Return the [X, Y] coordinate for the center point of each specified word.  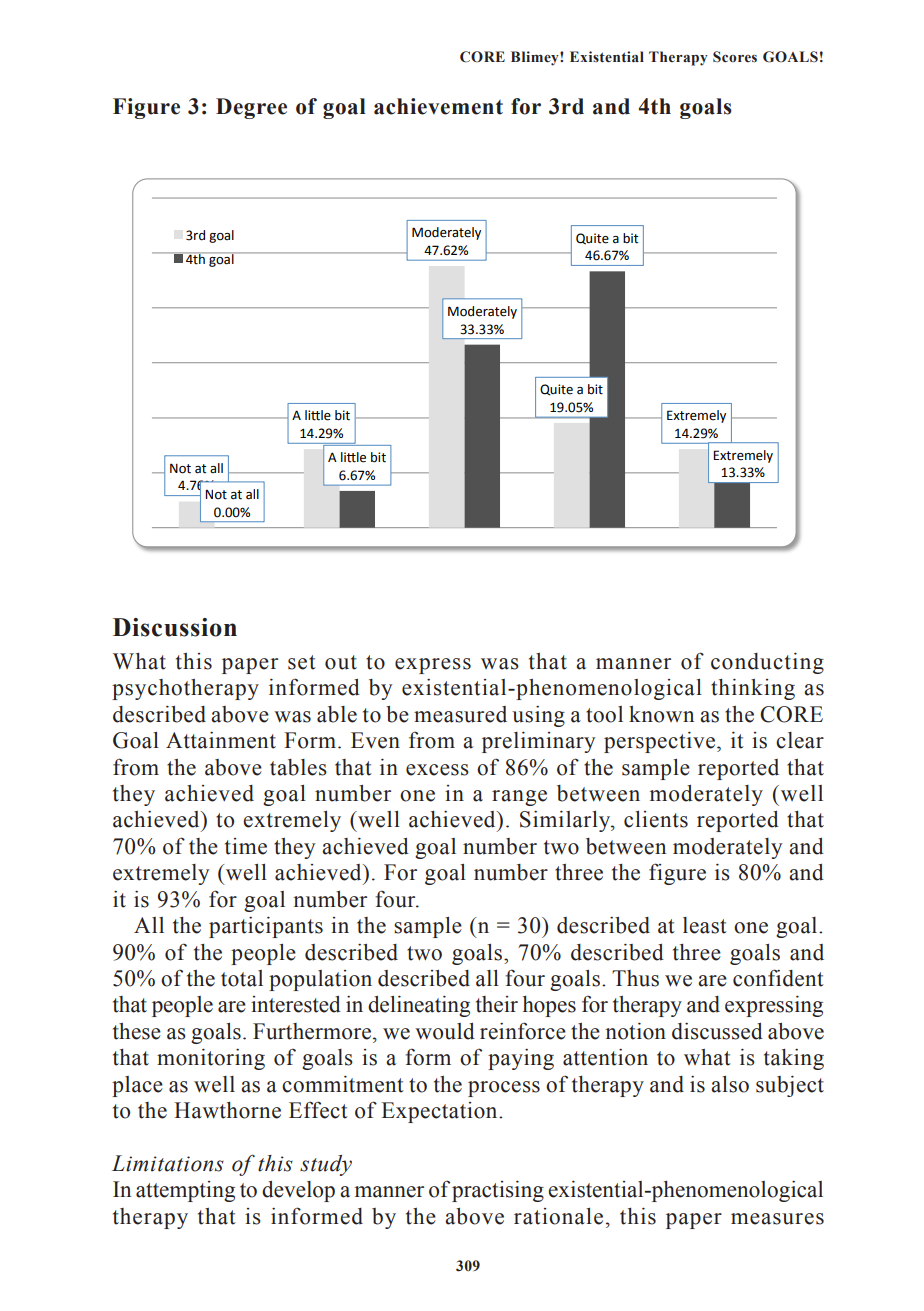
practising [498, 1191]
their [497, 1004]
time [246, 846]
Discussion [175, 627]
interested [296, 1004]
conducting [767, 663]
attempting [185, 1191]
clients [656, 819]
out [341, 662]
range [519, 798]
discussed [717, 1031]
